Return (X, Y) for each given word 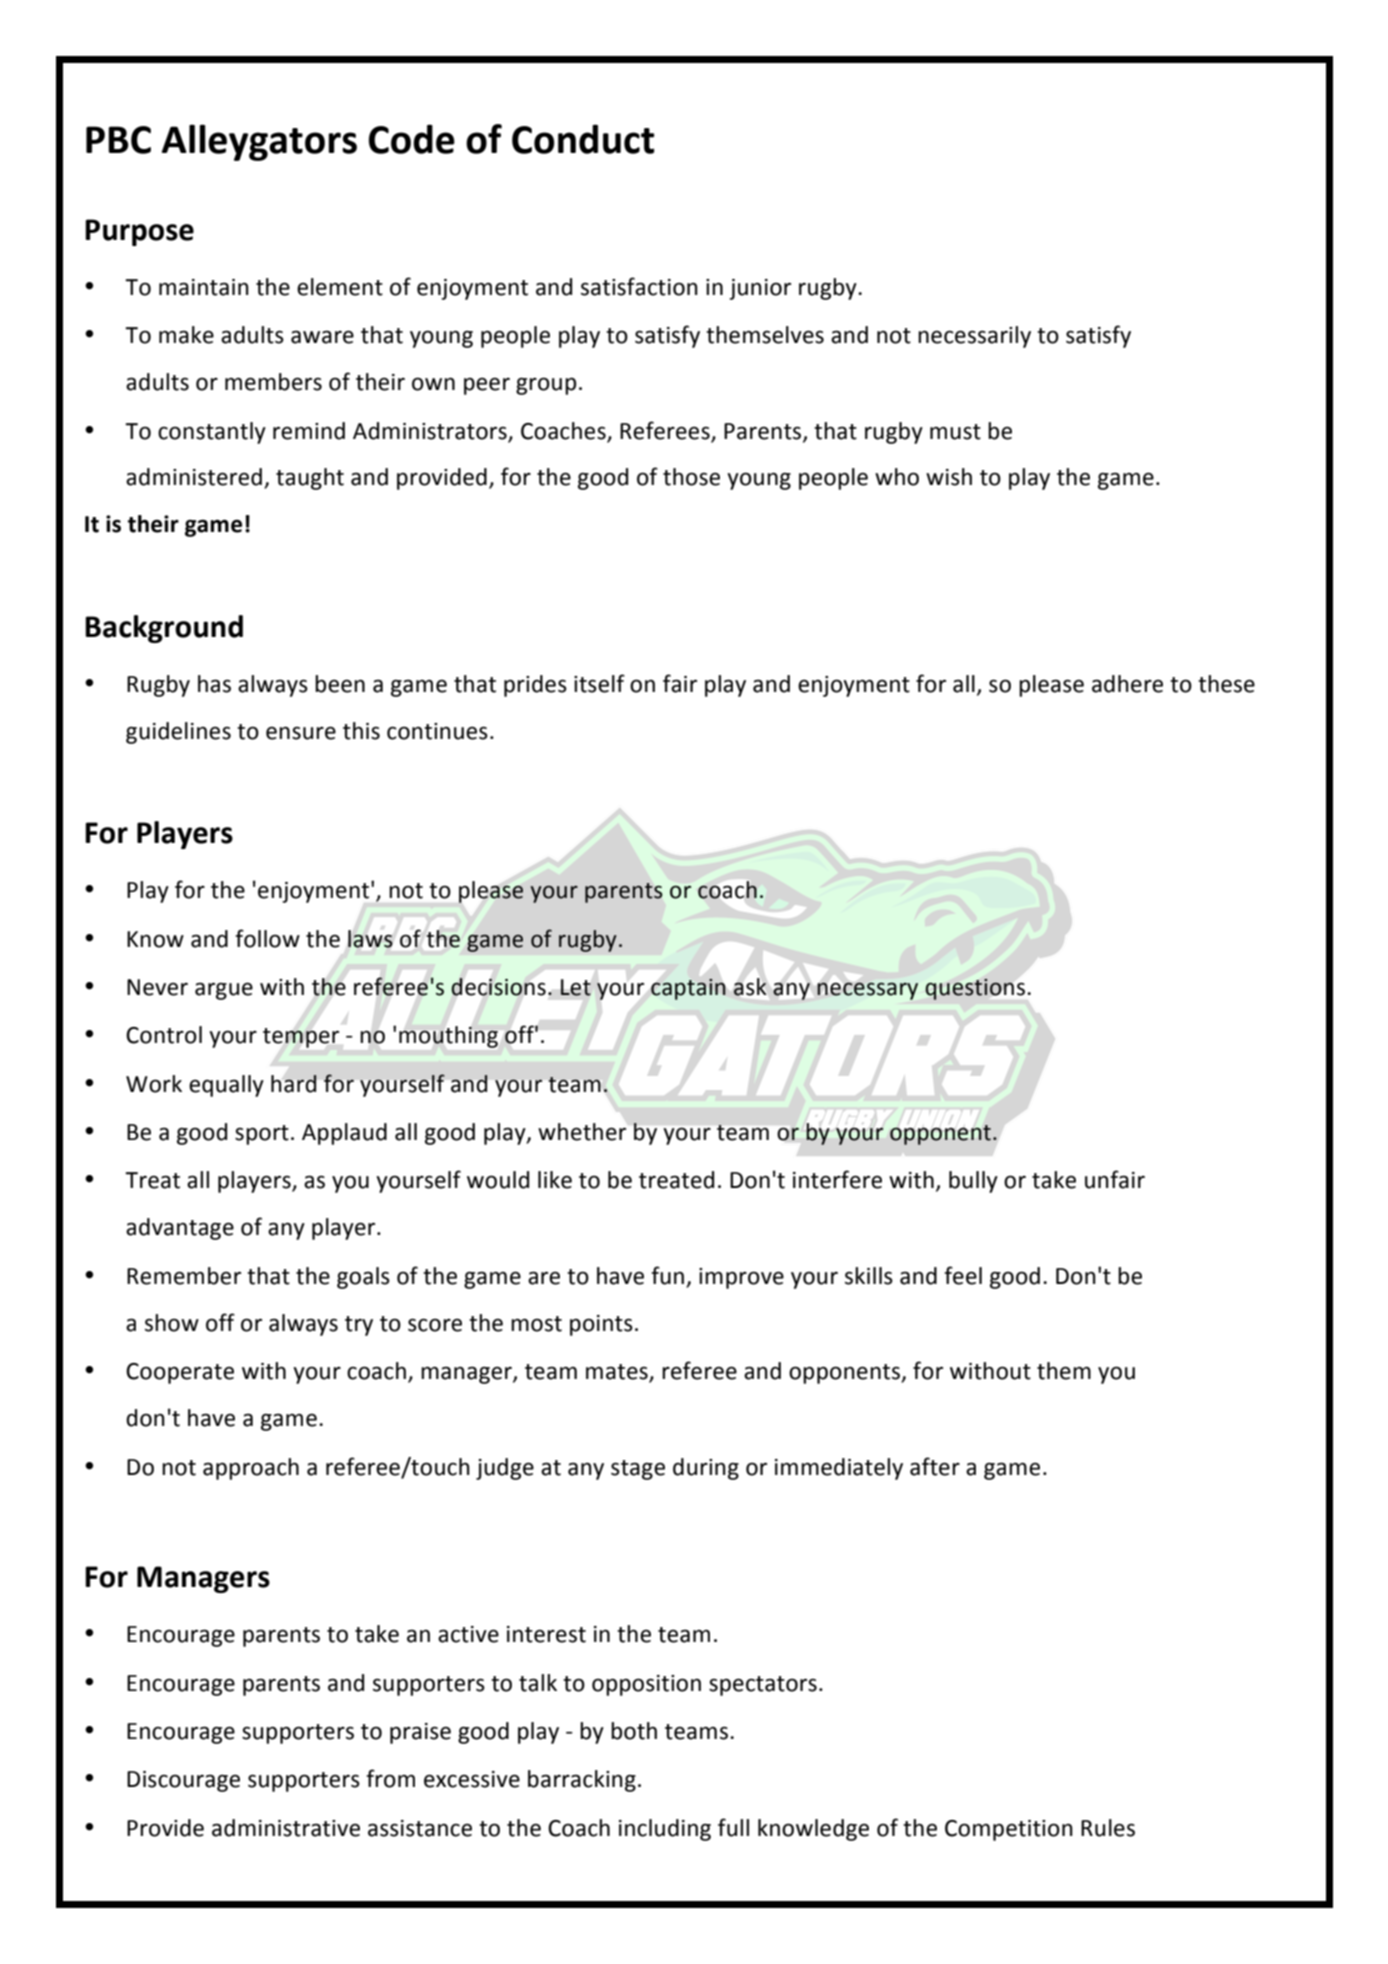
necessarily (974, 337)
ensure (301, 733)
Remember (184, 1276)
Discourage (183, 1781)
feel (963, 1275)
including (665, 1830)
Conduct (583, 139)
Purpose (139, 232)
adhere (1127, 684)
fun (667, 1275)
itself (599, 683)
